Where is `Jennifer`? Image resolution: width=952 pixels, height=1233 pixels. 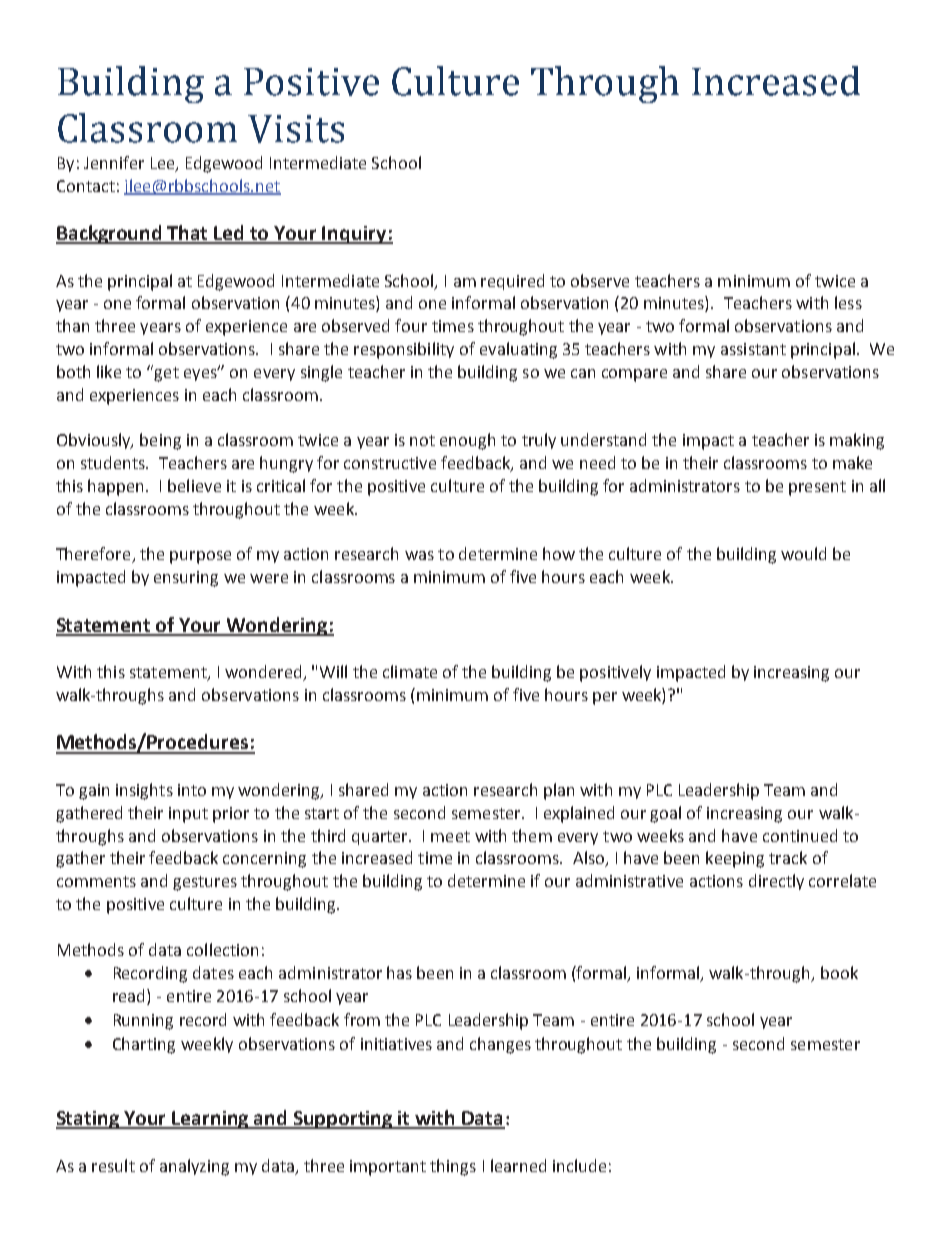 Jennifer is located at coordinates (114, 162).
